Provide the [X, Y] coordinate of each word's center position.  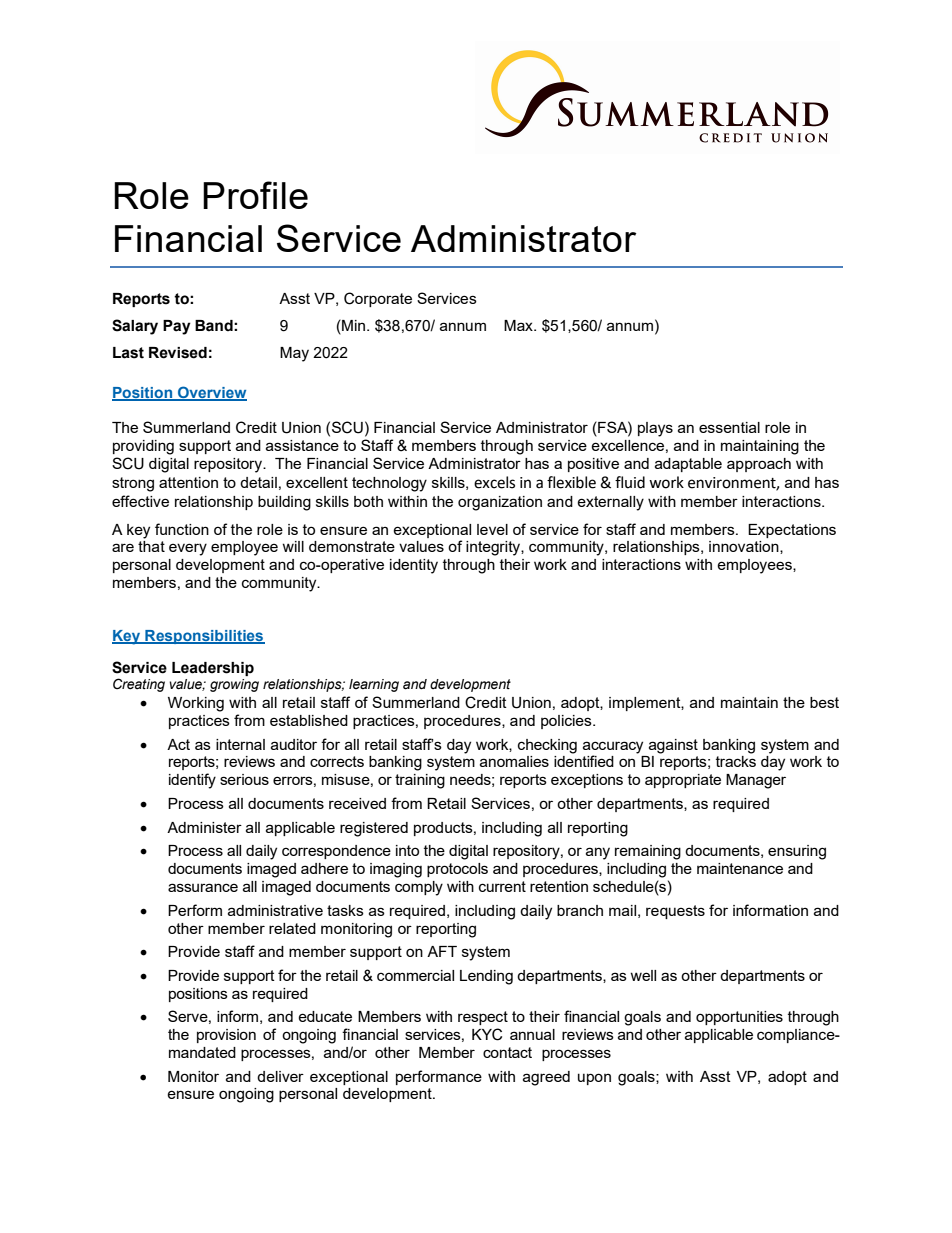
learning [374, 685]
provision [226, 1036]
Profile [255, 195]
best [824, 702]
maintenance [740, 868]
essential [729, 427]
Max [519, 325]
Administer [204, 827]
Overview [211, 393]
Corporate [378, 299]
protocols [457, 870]
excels [494, 482]
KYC [487, 1034]
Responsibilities [204, 637]
